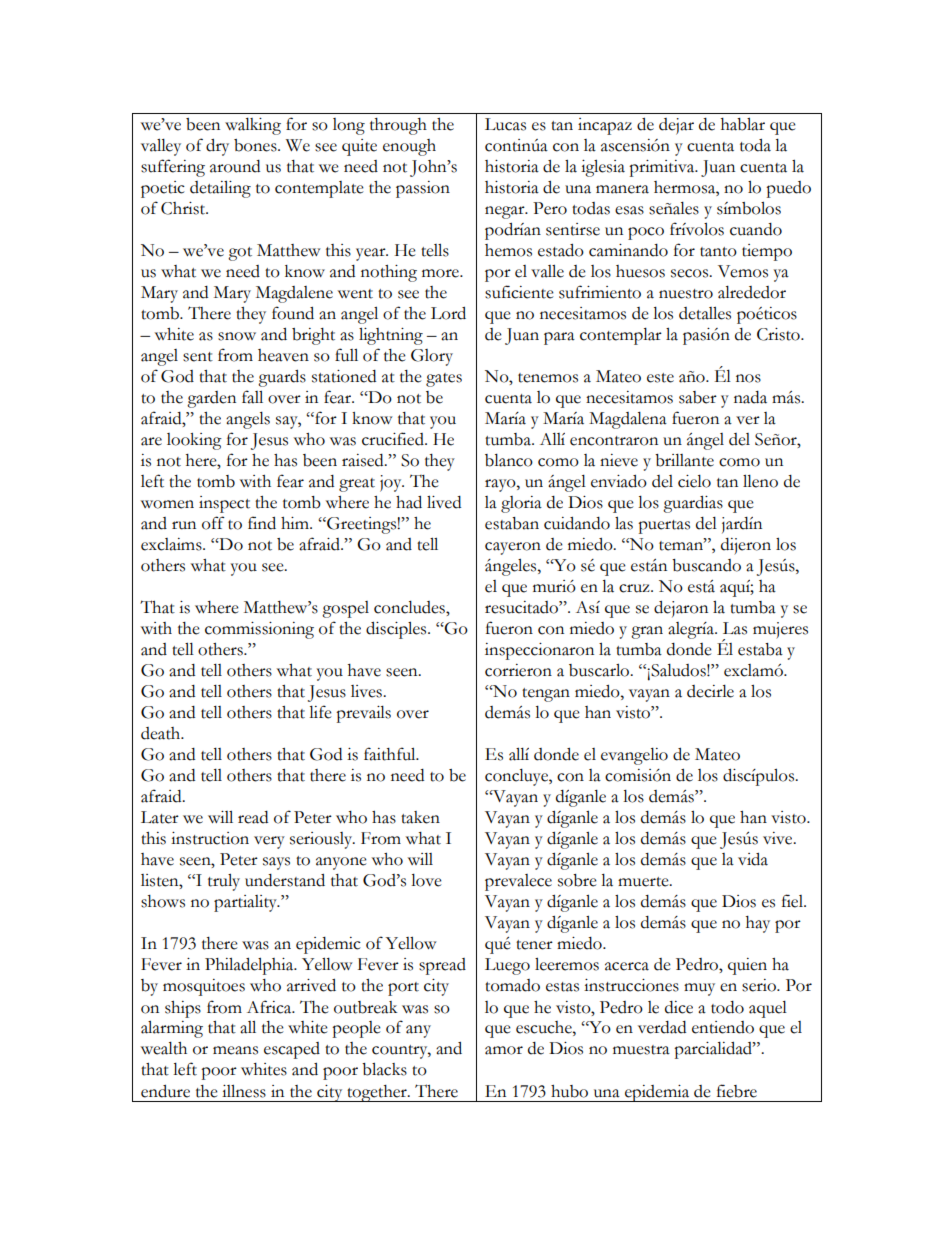 The height and width of the image is (1233, 952). What do you see at coordinates (210, 838) in the image?
I see `instruction` at bounding box center [210, 838].
